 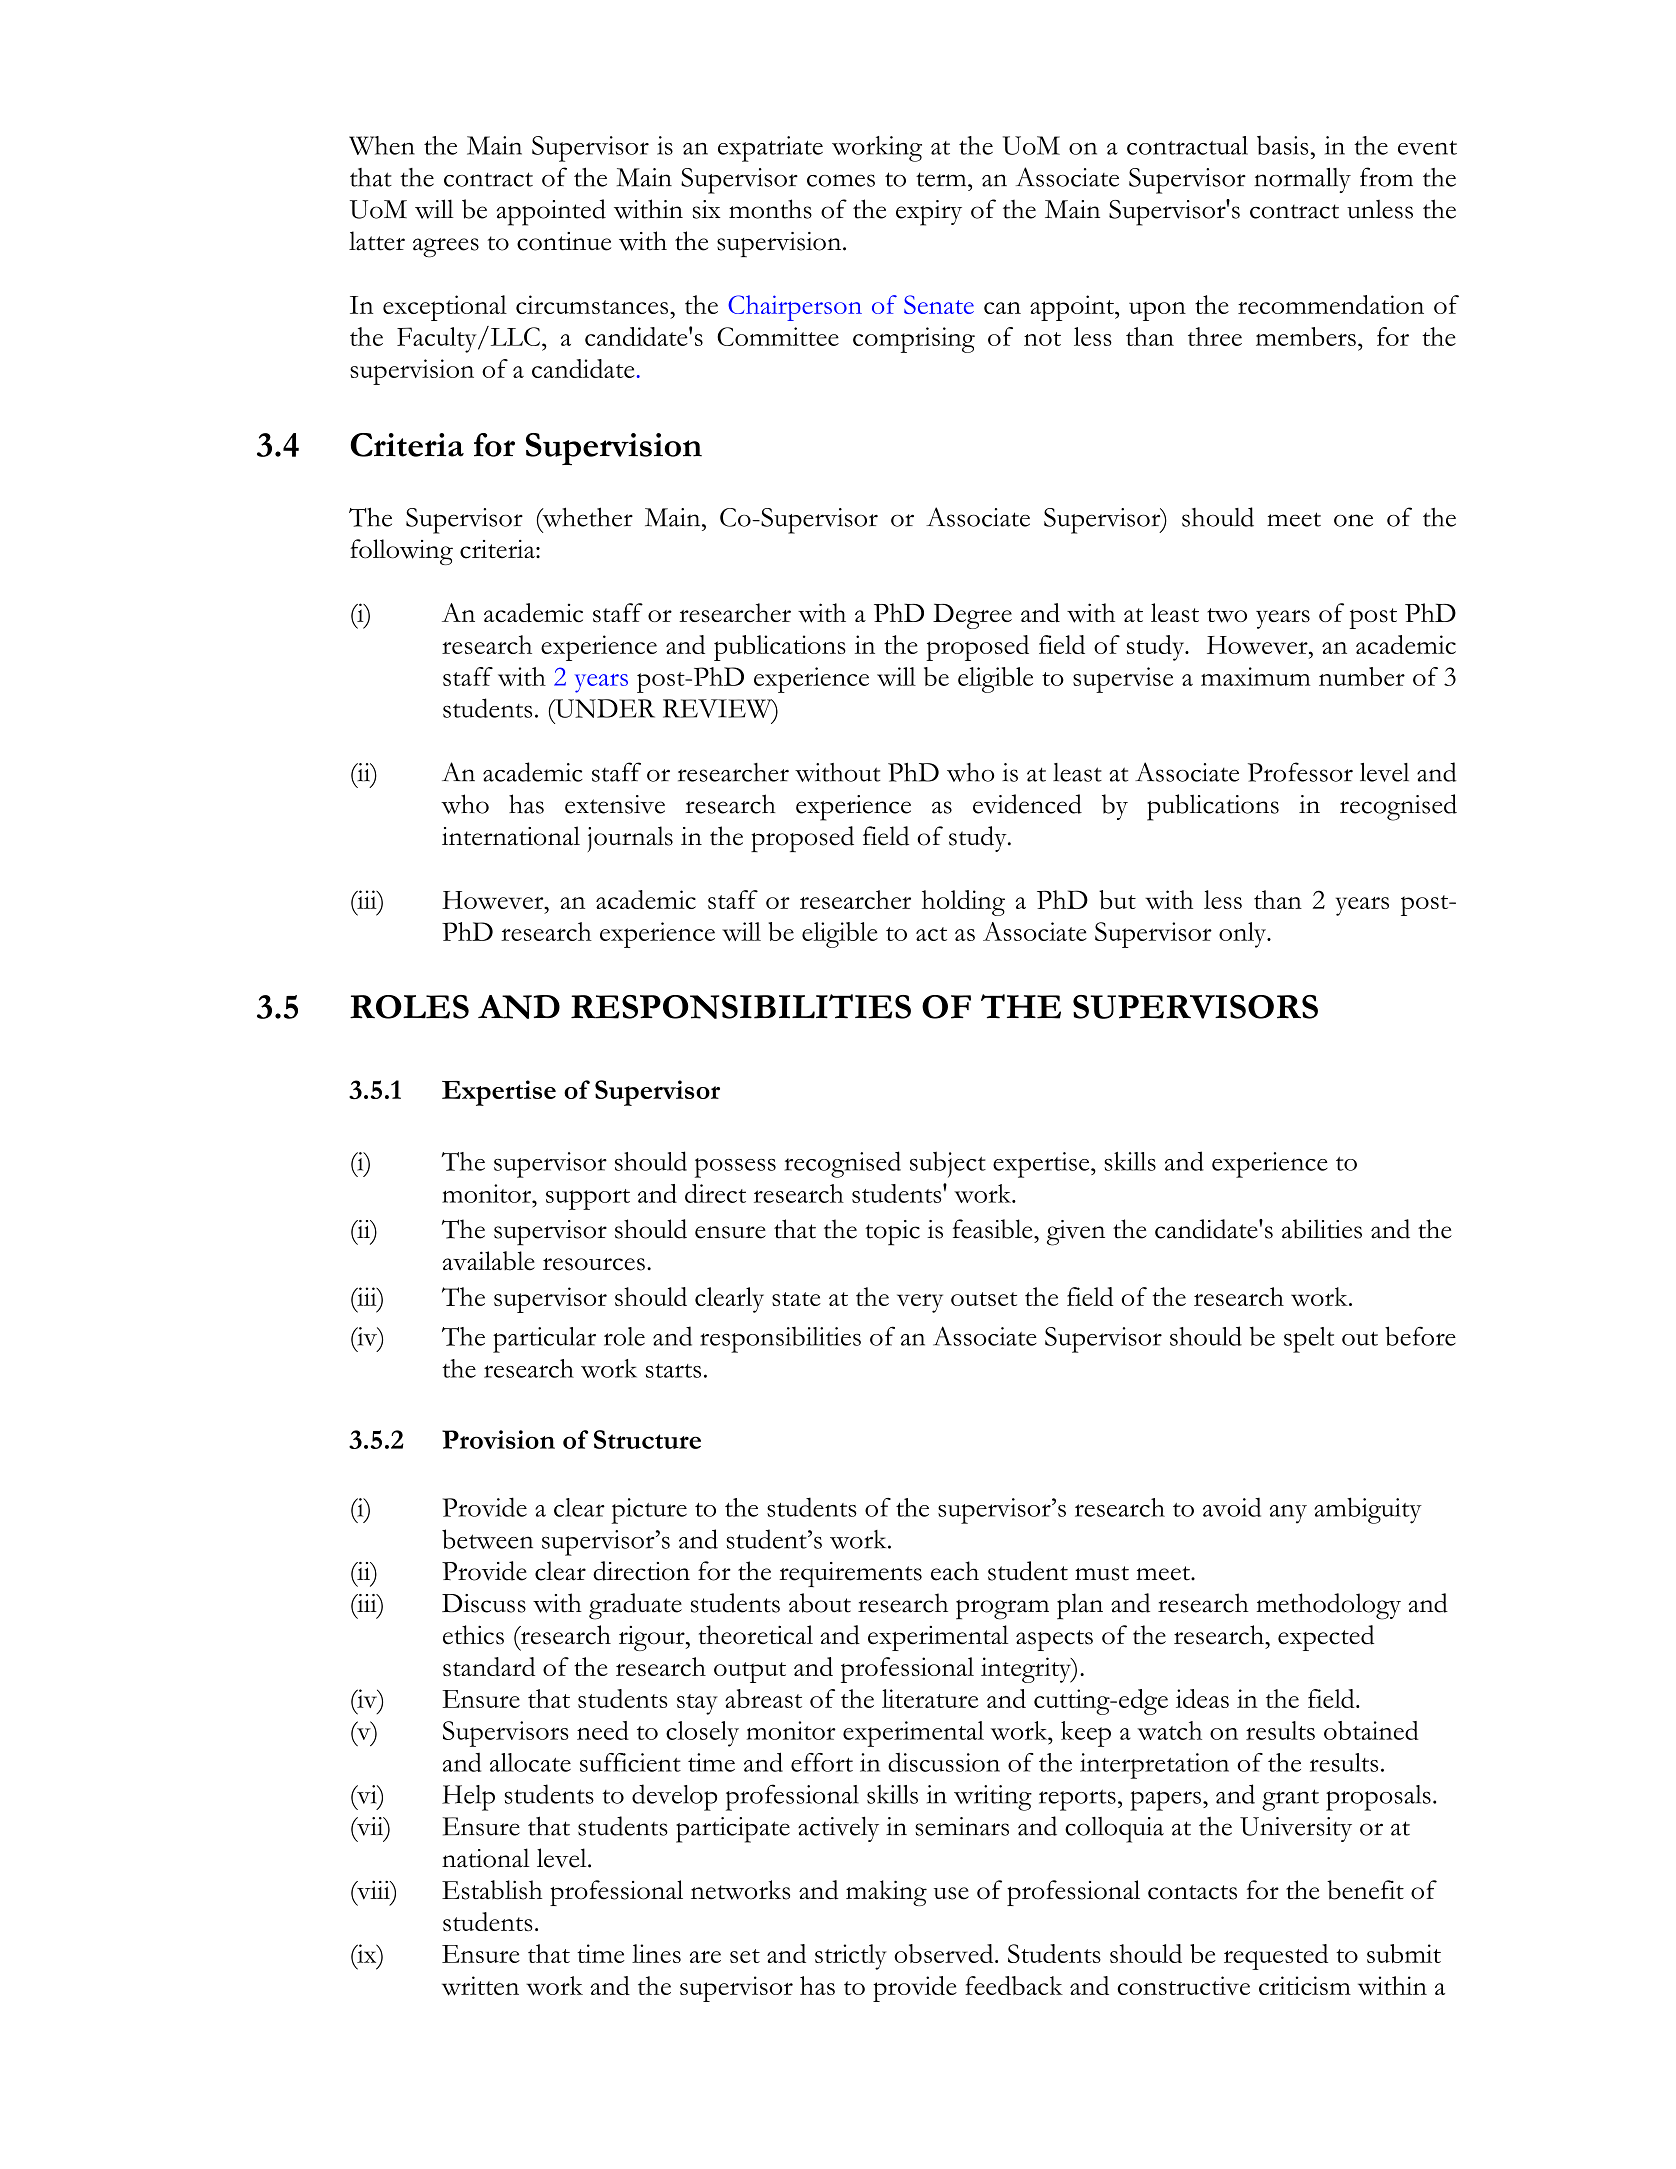 I want to click on expiry, so click(x=929, y=213).
